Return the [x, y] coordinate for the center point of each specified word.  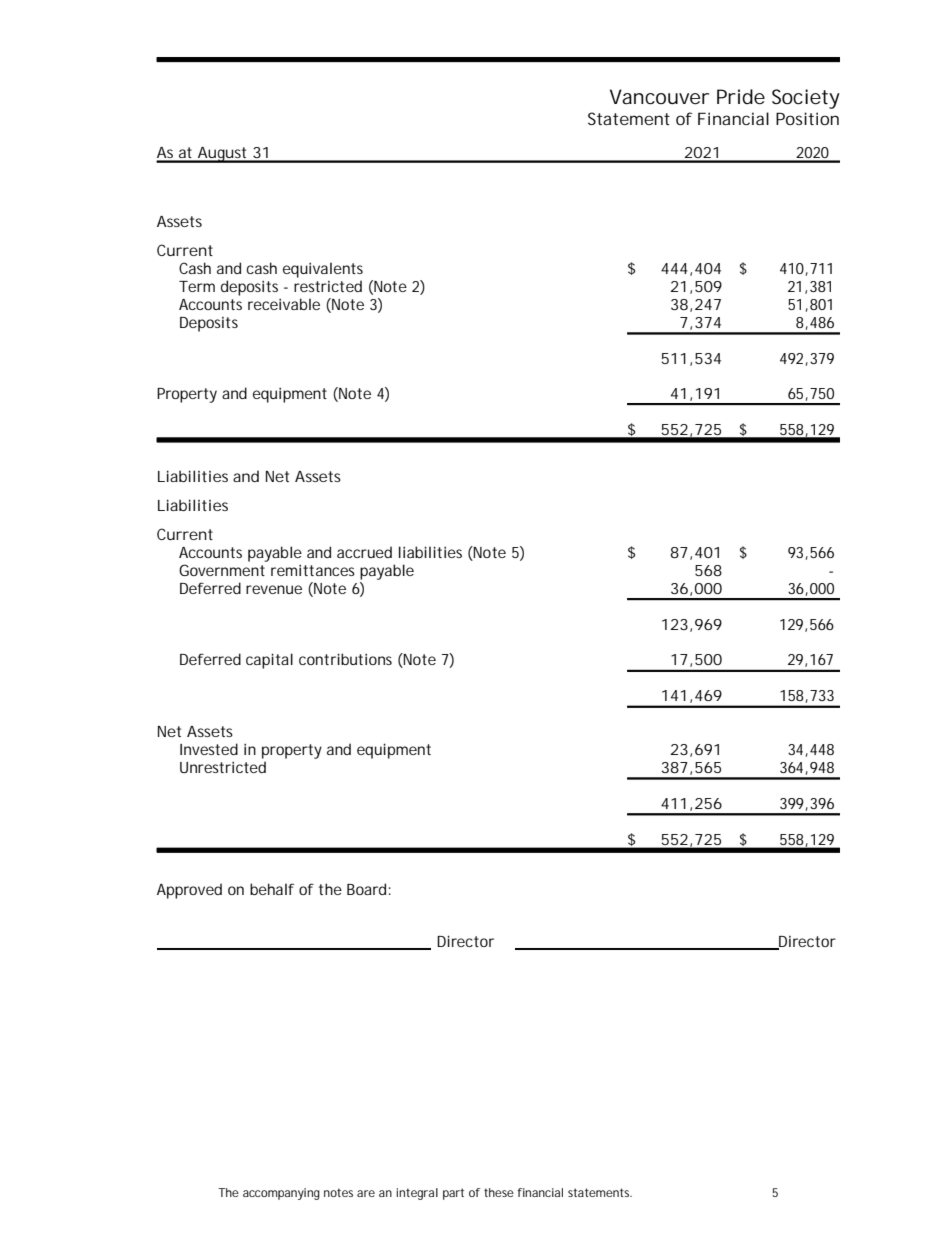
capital [269, 661]
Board [366, 889]
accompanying [281, 1194]
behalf [272, 889]
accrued [364, 552]
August [223, 155]
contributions [345, 659]
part [453, 1194]
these [499, 1192]
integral [417, 1194]
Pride [741, 97]
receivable [284, 304]
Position [807, 118]
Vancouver [659, 97]
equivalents [323, 270]
